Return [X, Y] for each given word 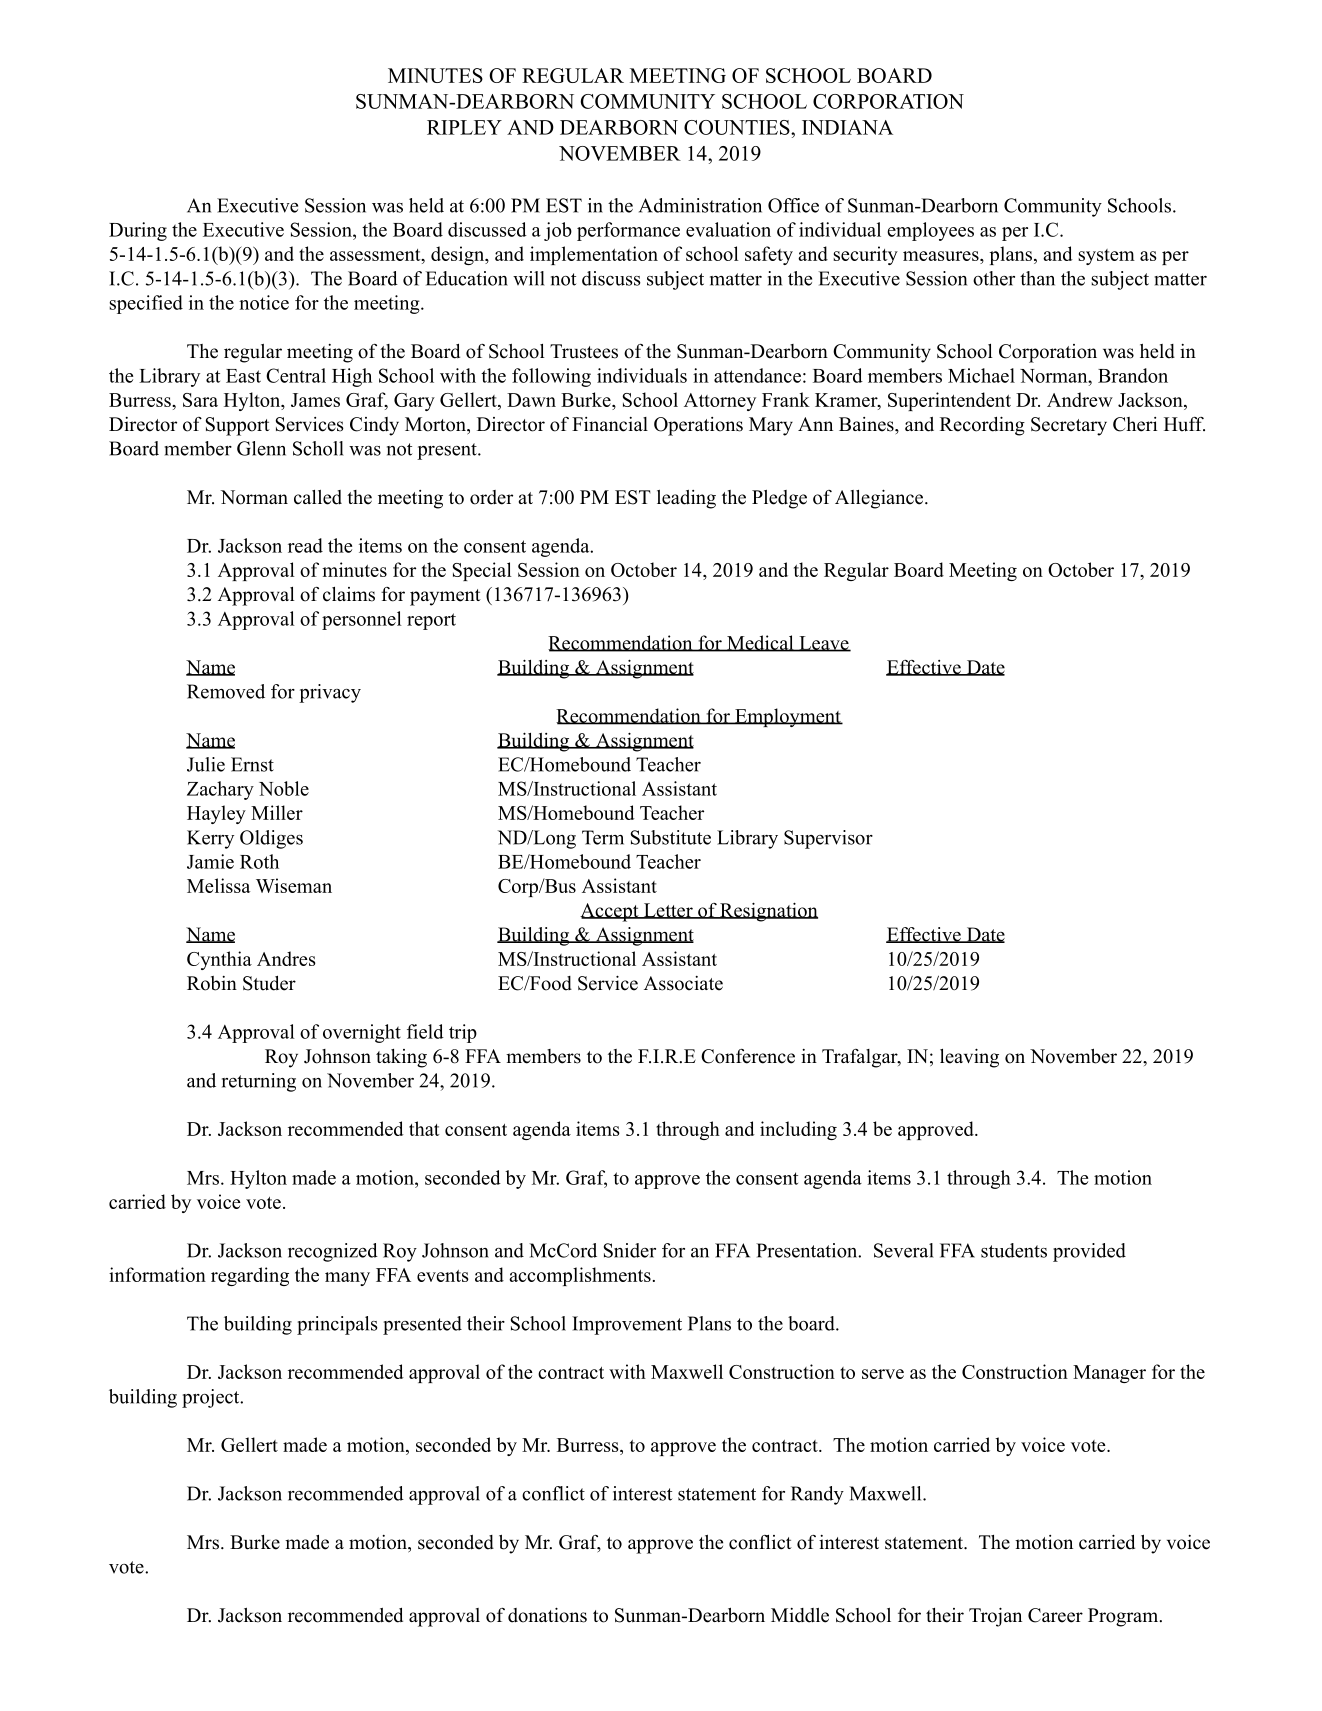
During [138, 231]
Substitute [671, 837]
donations [547, 1615]
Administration [700, 205]
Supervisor [828, 839]
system [1106, 257]
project [212, 1398]
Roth [259, 861]
